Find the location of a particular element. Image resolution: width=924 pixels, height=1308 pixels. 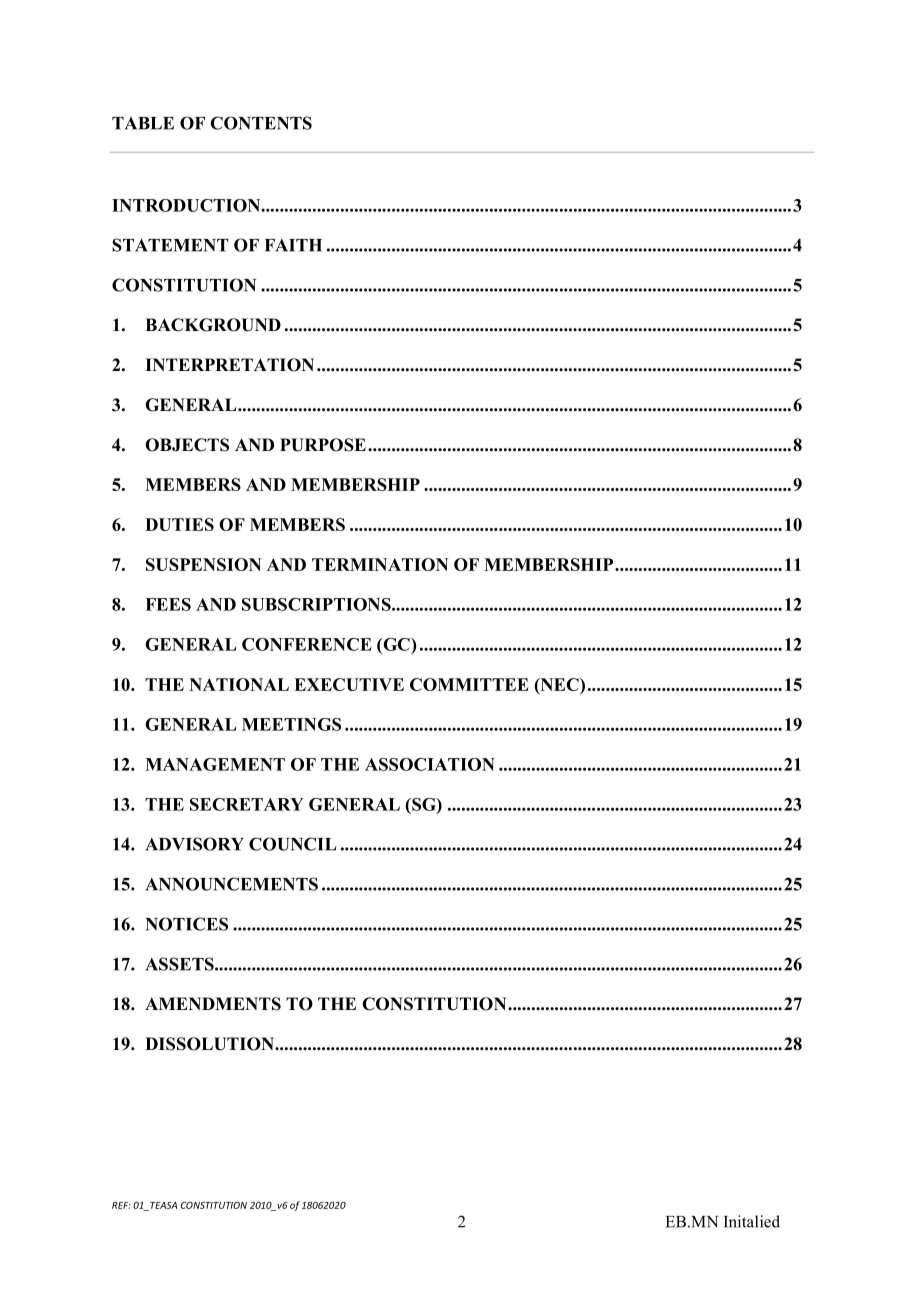

TABLE is located at coordinates (143, 123).
